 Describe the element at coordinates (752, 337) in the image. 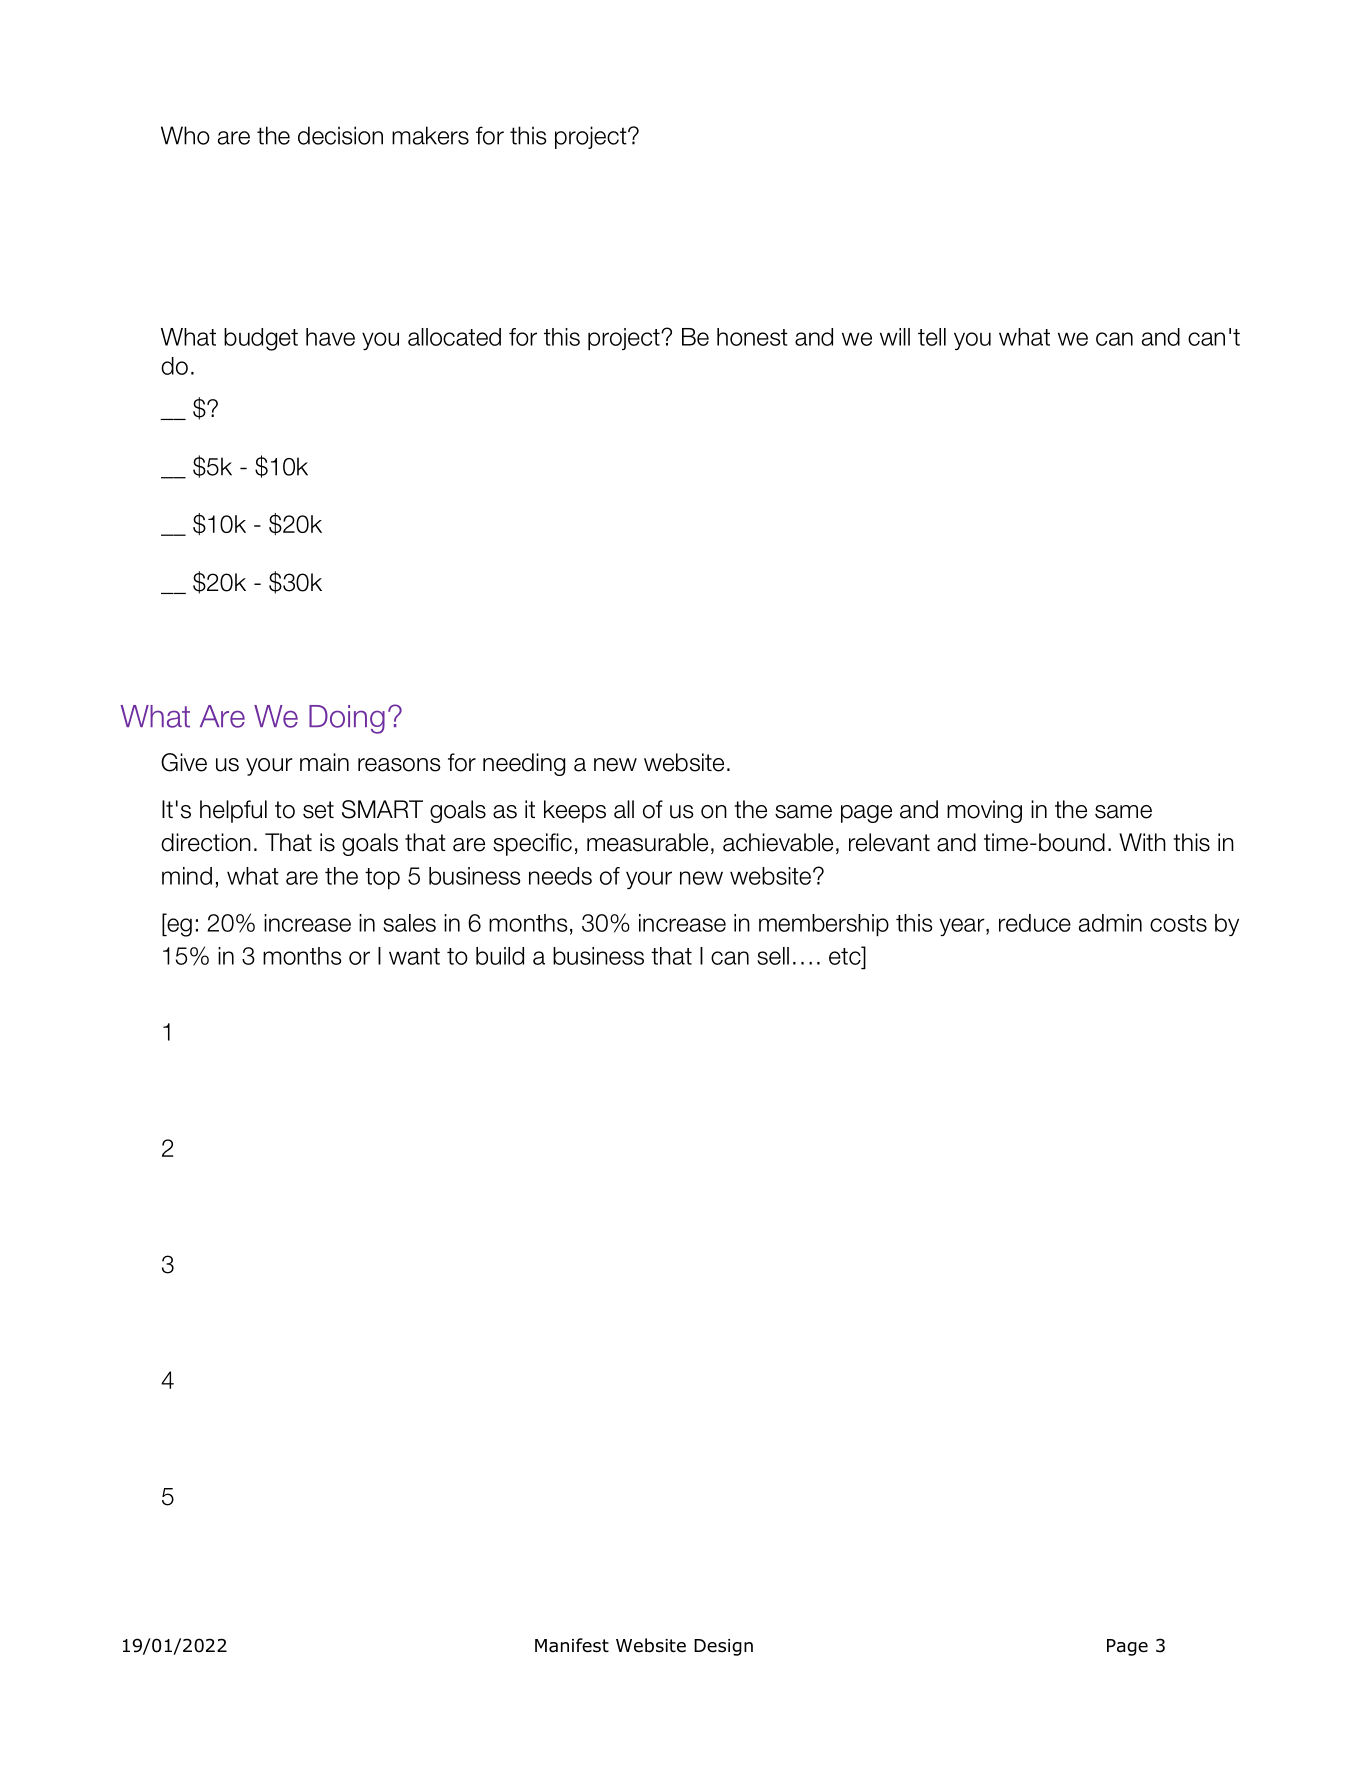

I see `honest` at that location.
